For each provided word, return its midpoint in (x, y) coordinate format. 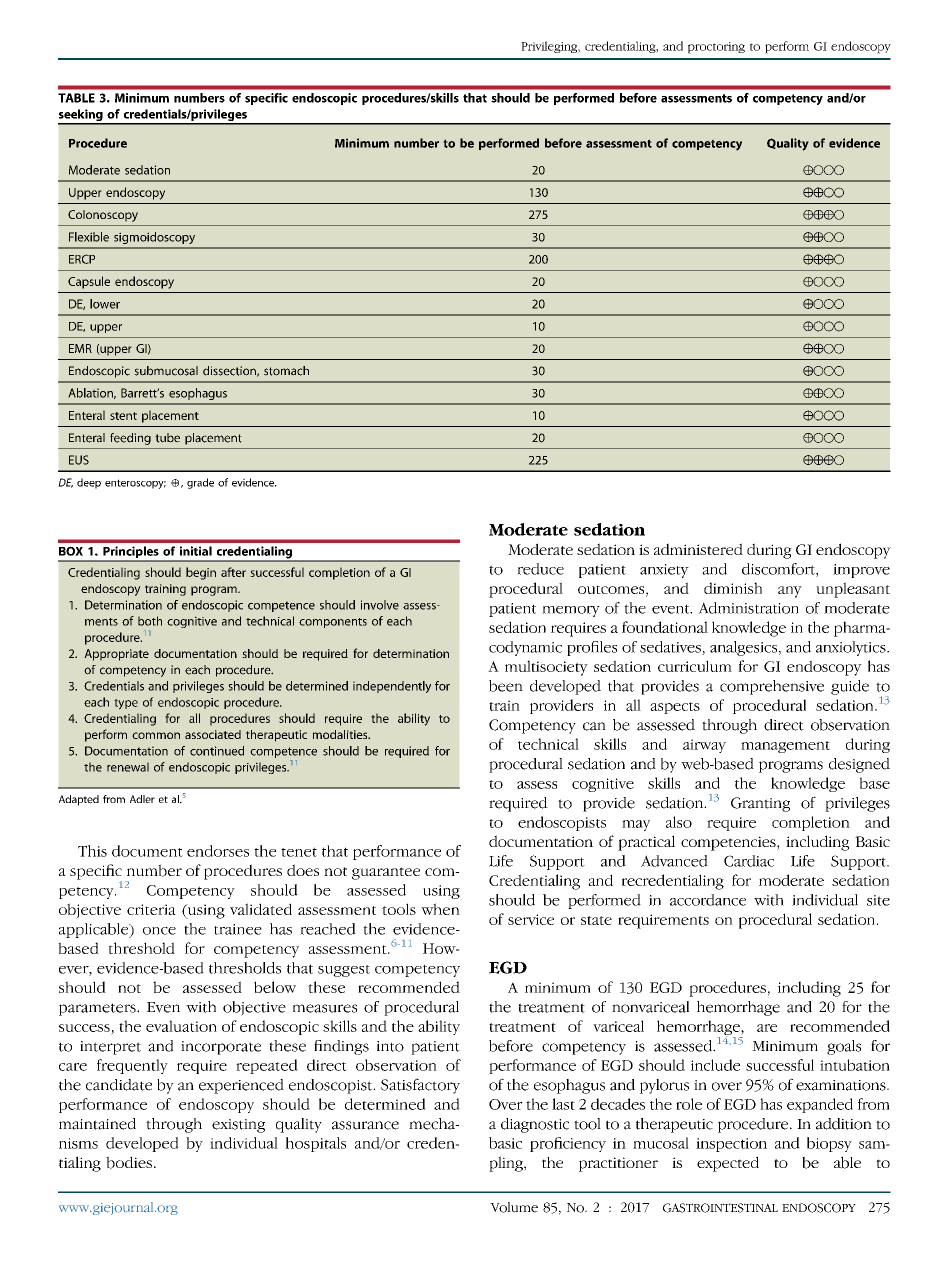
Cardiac (749, 861)
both (150, 621)
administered (698, 549)
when (440, 909)
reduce (540, 569)
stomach (286, 371)
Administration (748, 608)
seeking (81, 116)
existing (238, 1126)
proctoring (716, 48)
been (506, 686)
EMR (80, 348)
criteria (151, 909)
